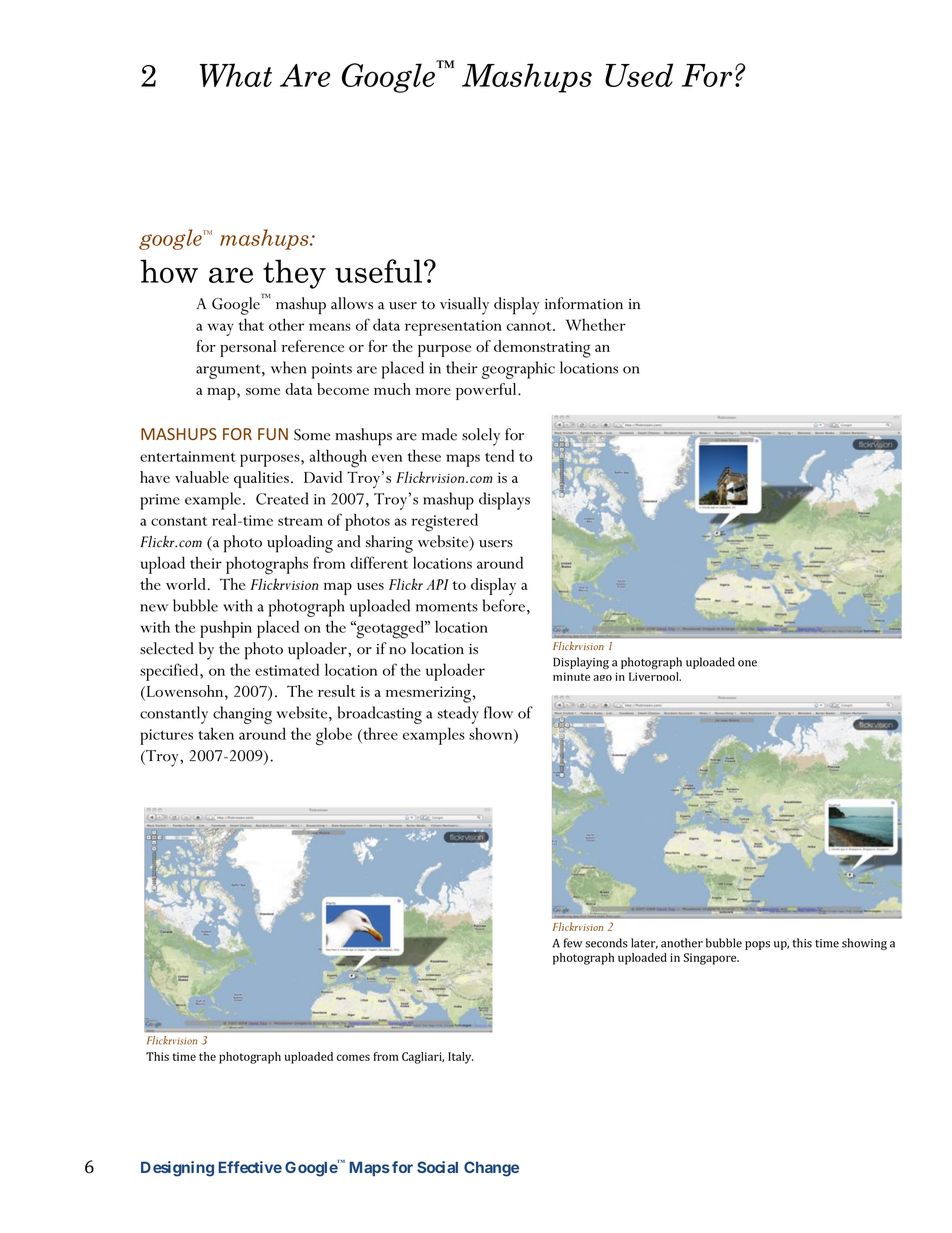  Describe the element at coordinates (250, 1167) in the page. I see `Effective` at that location.
